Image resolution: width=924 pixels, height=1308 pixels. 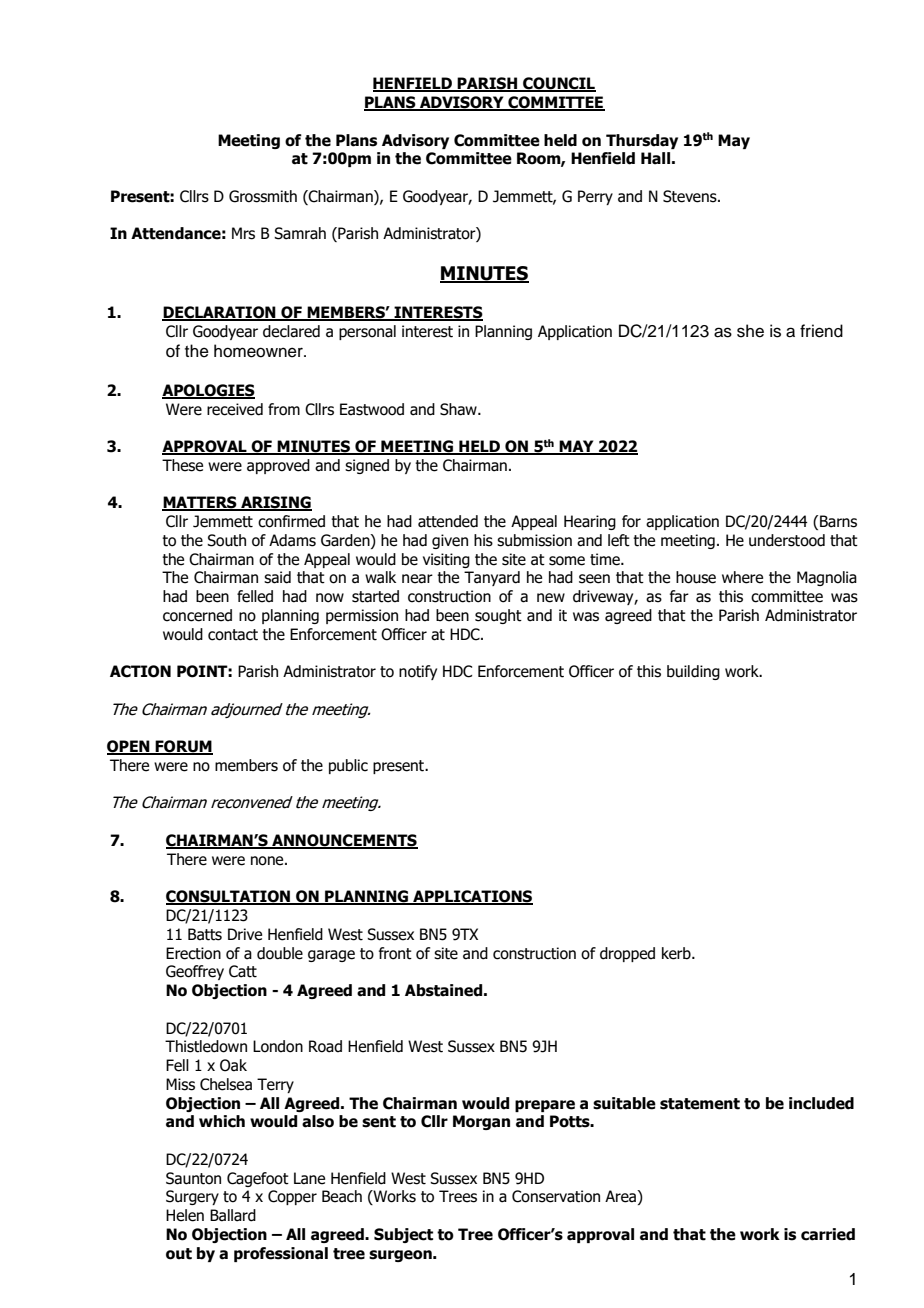 I want to click on Ballard, so click(x=233, y=1215).
